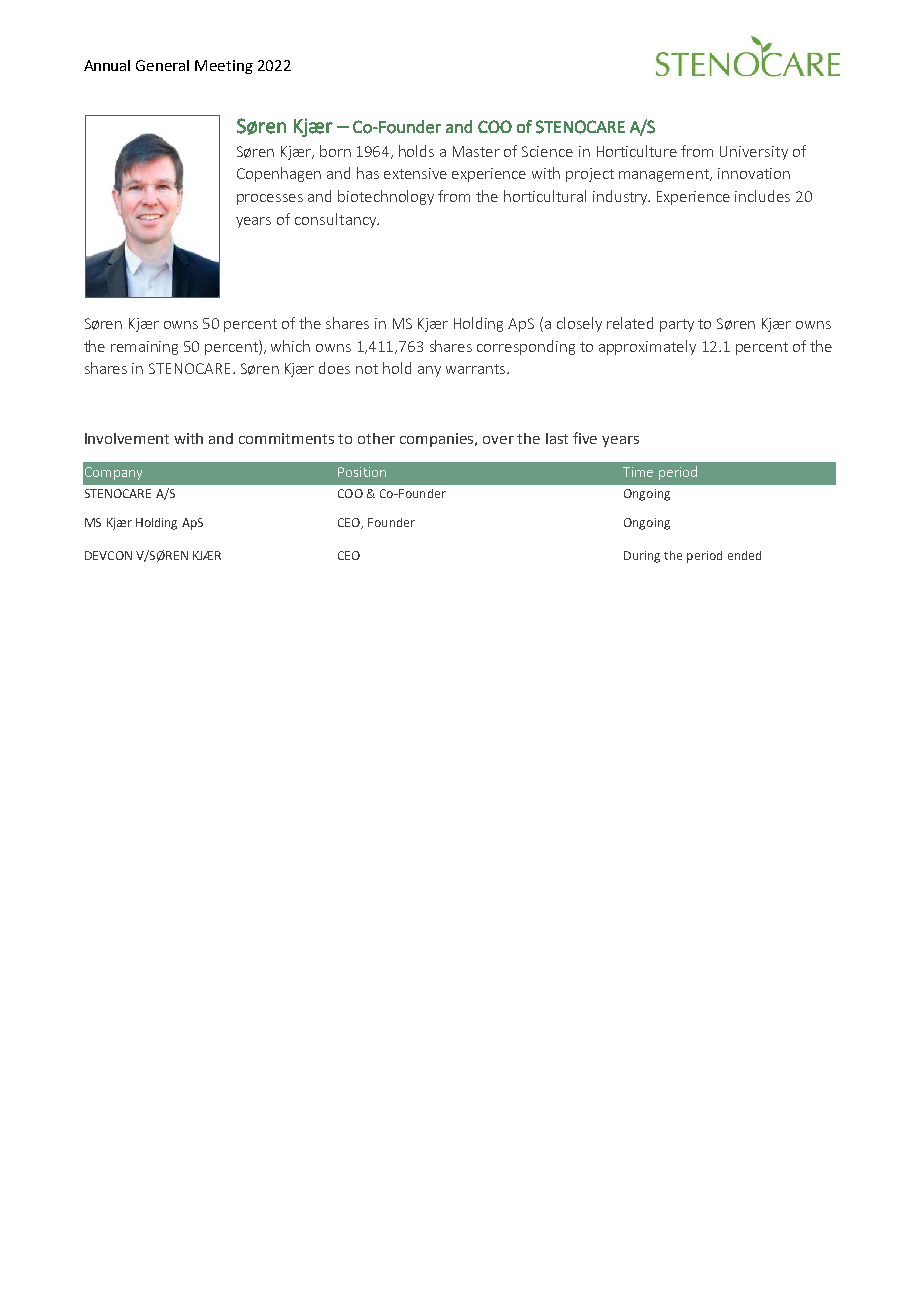 This screenshot has width=924, height=1308. What do you see at coordinates (162, 65) in the screenshot?
I see `General` at bounding box center [162, 65].
